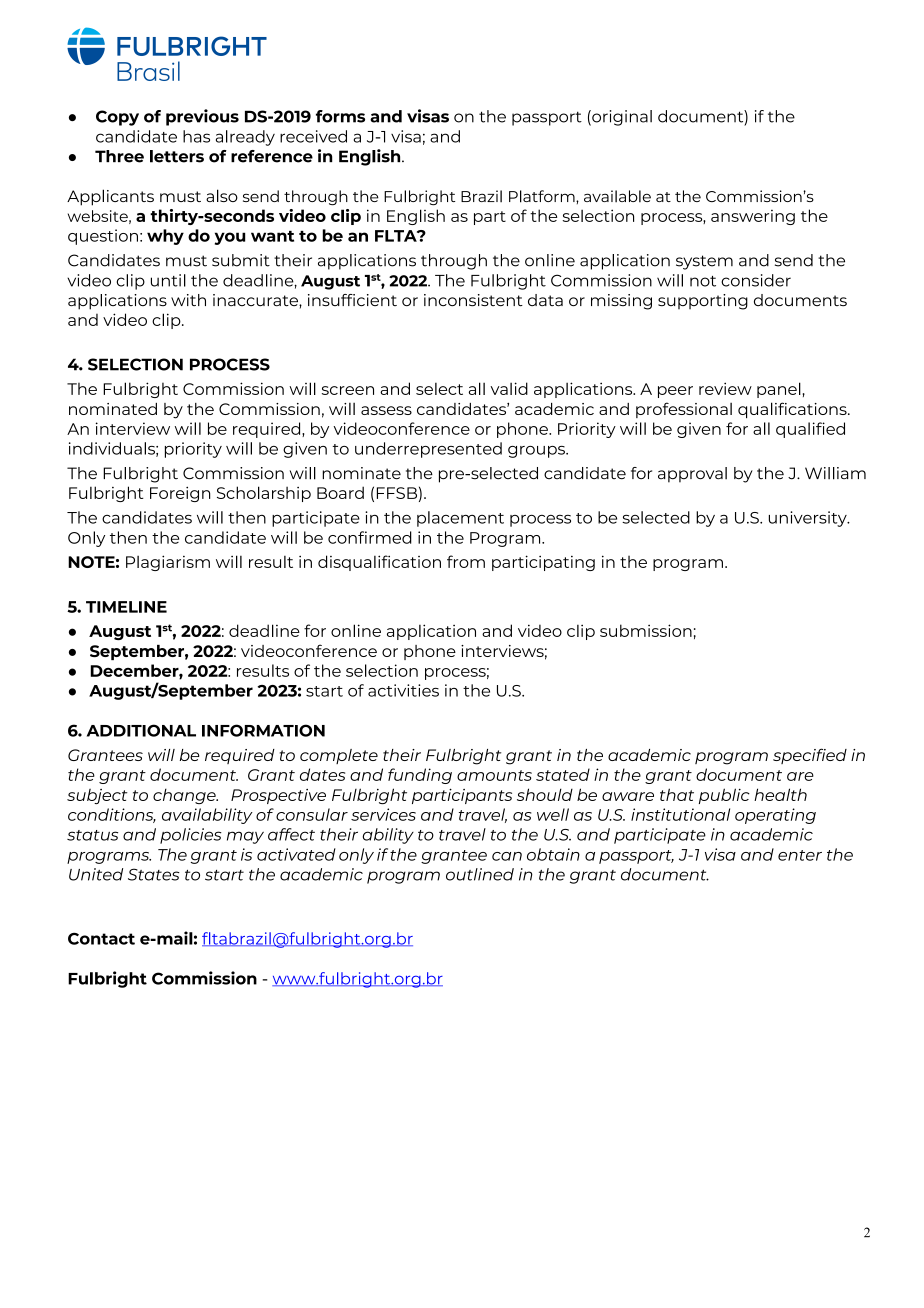 The height and width of the screenshot is (1308, 924). What do you see at coordinates (800, 855) in the screenshot?
I see `enter` at bounding box center [800, 855].
